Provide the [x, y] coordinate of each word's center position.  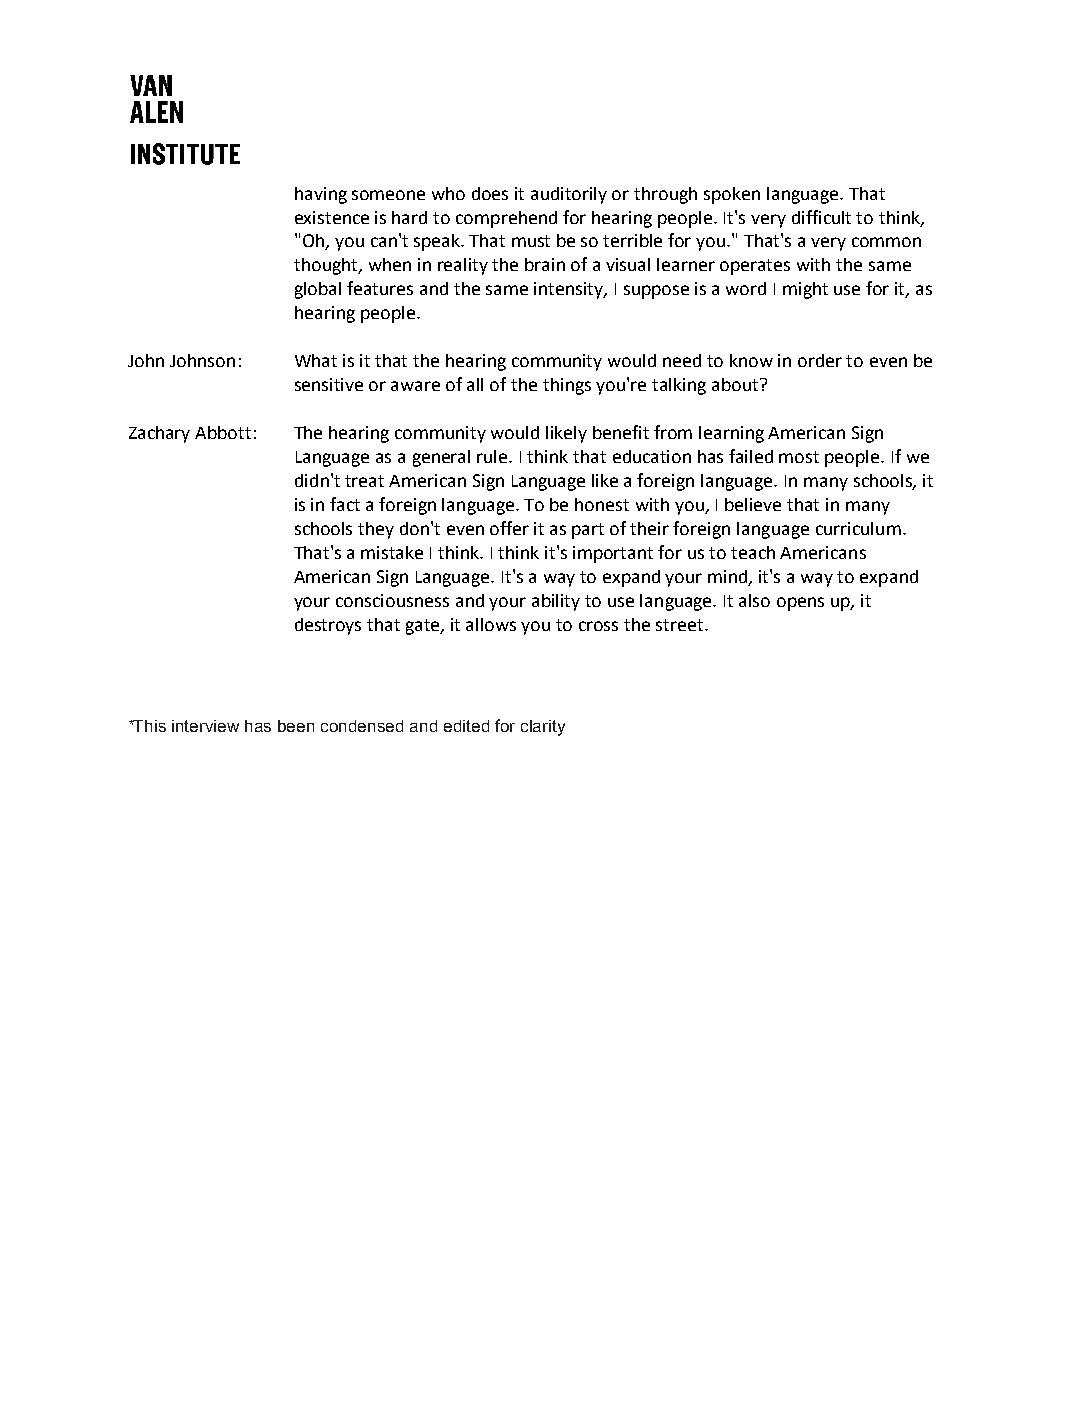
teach [753, 552]
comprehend [506, 219]
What [316, 360]
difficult [821, 217]
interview [205, 726]
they [376, 530]
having [321, 195]
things [567, 386]
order [820, 360]
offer [509, 528]
